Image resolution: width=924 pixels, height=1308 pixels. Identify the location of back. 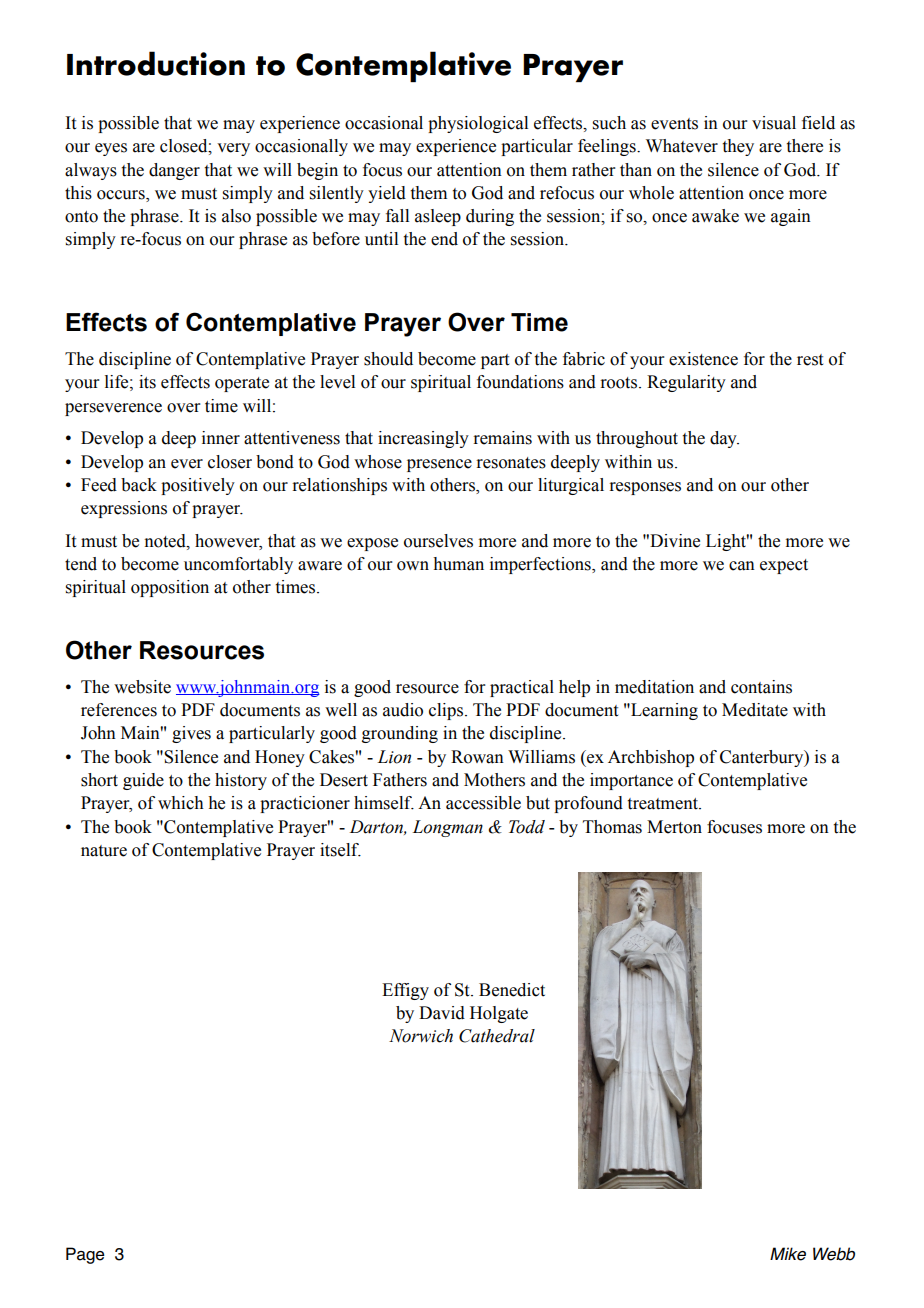
(139, 485).
